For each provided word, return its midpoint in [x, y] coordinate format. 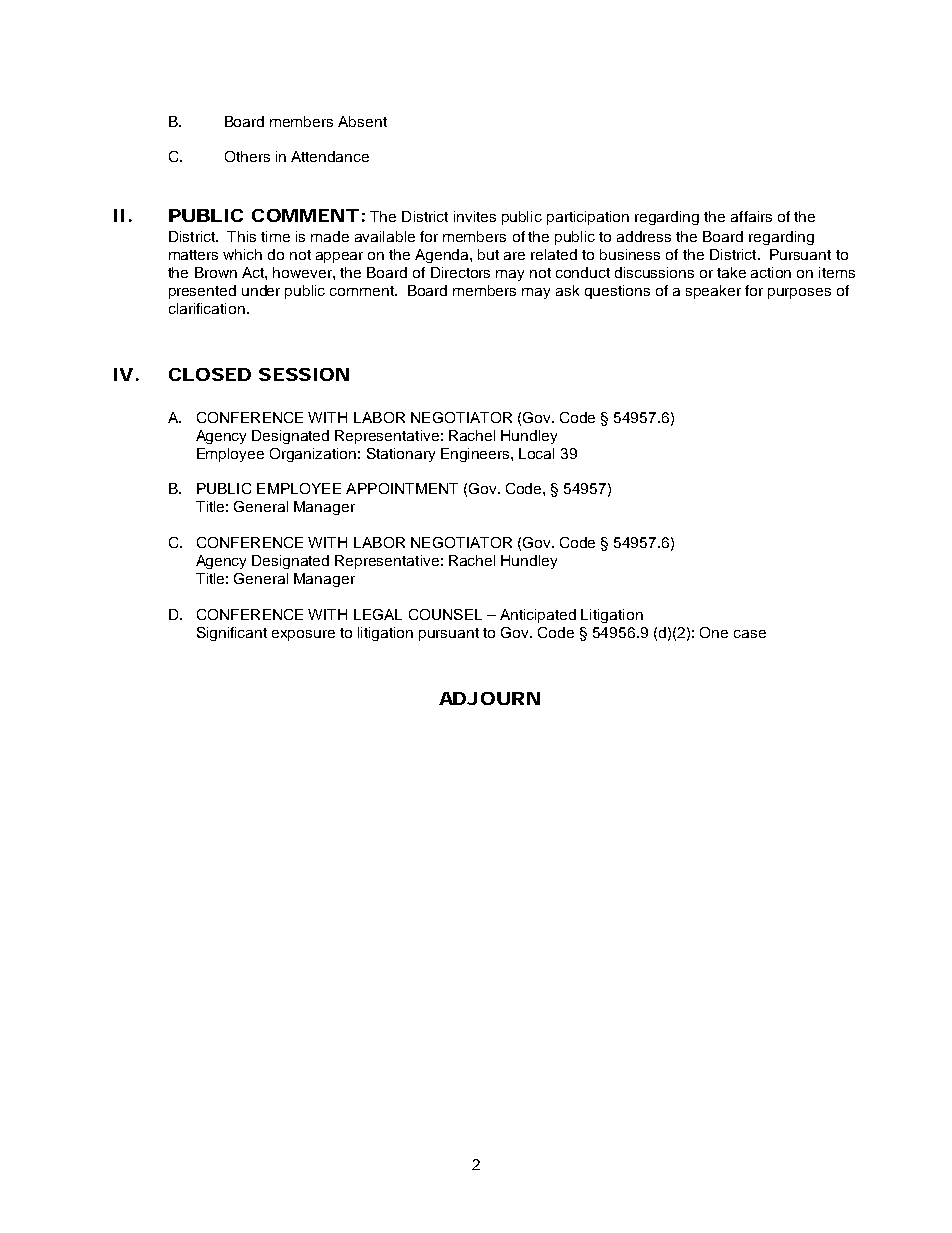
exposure [303, 635]
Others [247, 156]
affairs [751, 216]
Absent [362, 121]
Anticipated [538, 616]
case [750, 634]
